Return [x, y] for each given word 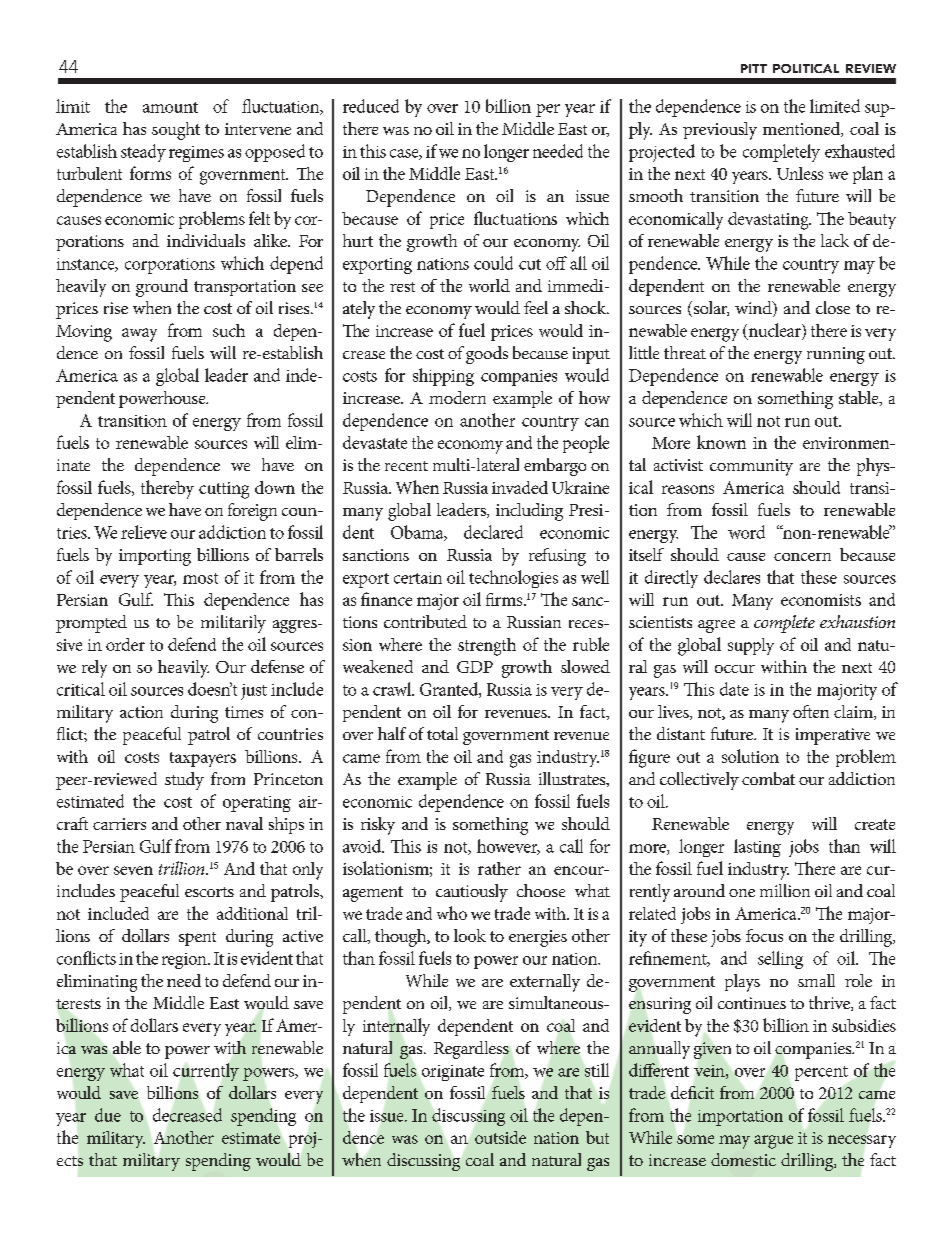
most [200, 578]
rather [499, 868]
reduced [371, 106]
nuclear [774, 331]
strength [487, 647]
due [108, 1115]
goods [487, 355]
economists [821, 600]
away [139, 335]
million [785, 890]
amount [170, 107]
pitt [754, 68]
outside [500, 1137]
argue [773, 1142]
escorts [209, 892]
